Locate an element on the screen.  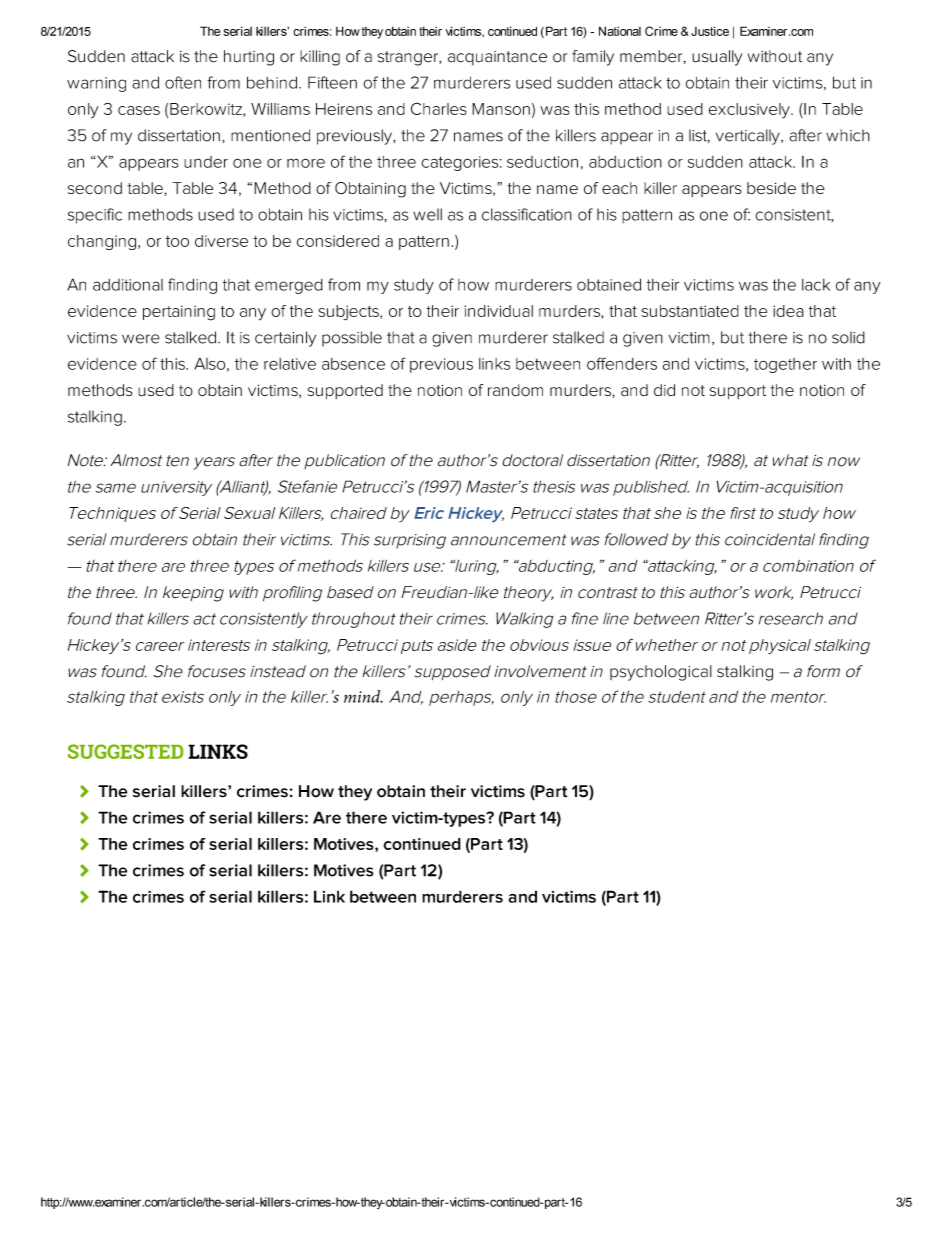
usually is located at coordinates (717, 58).
